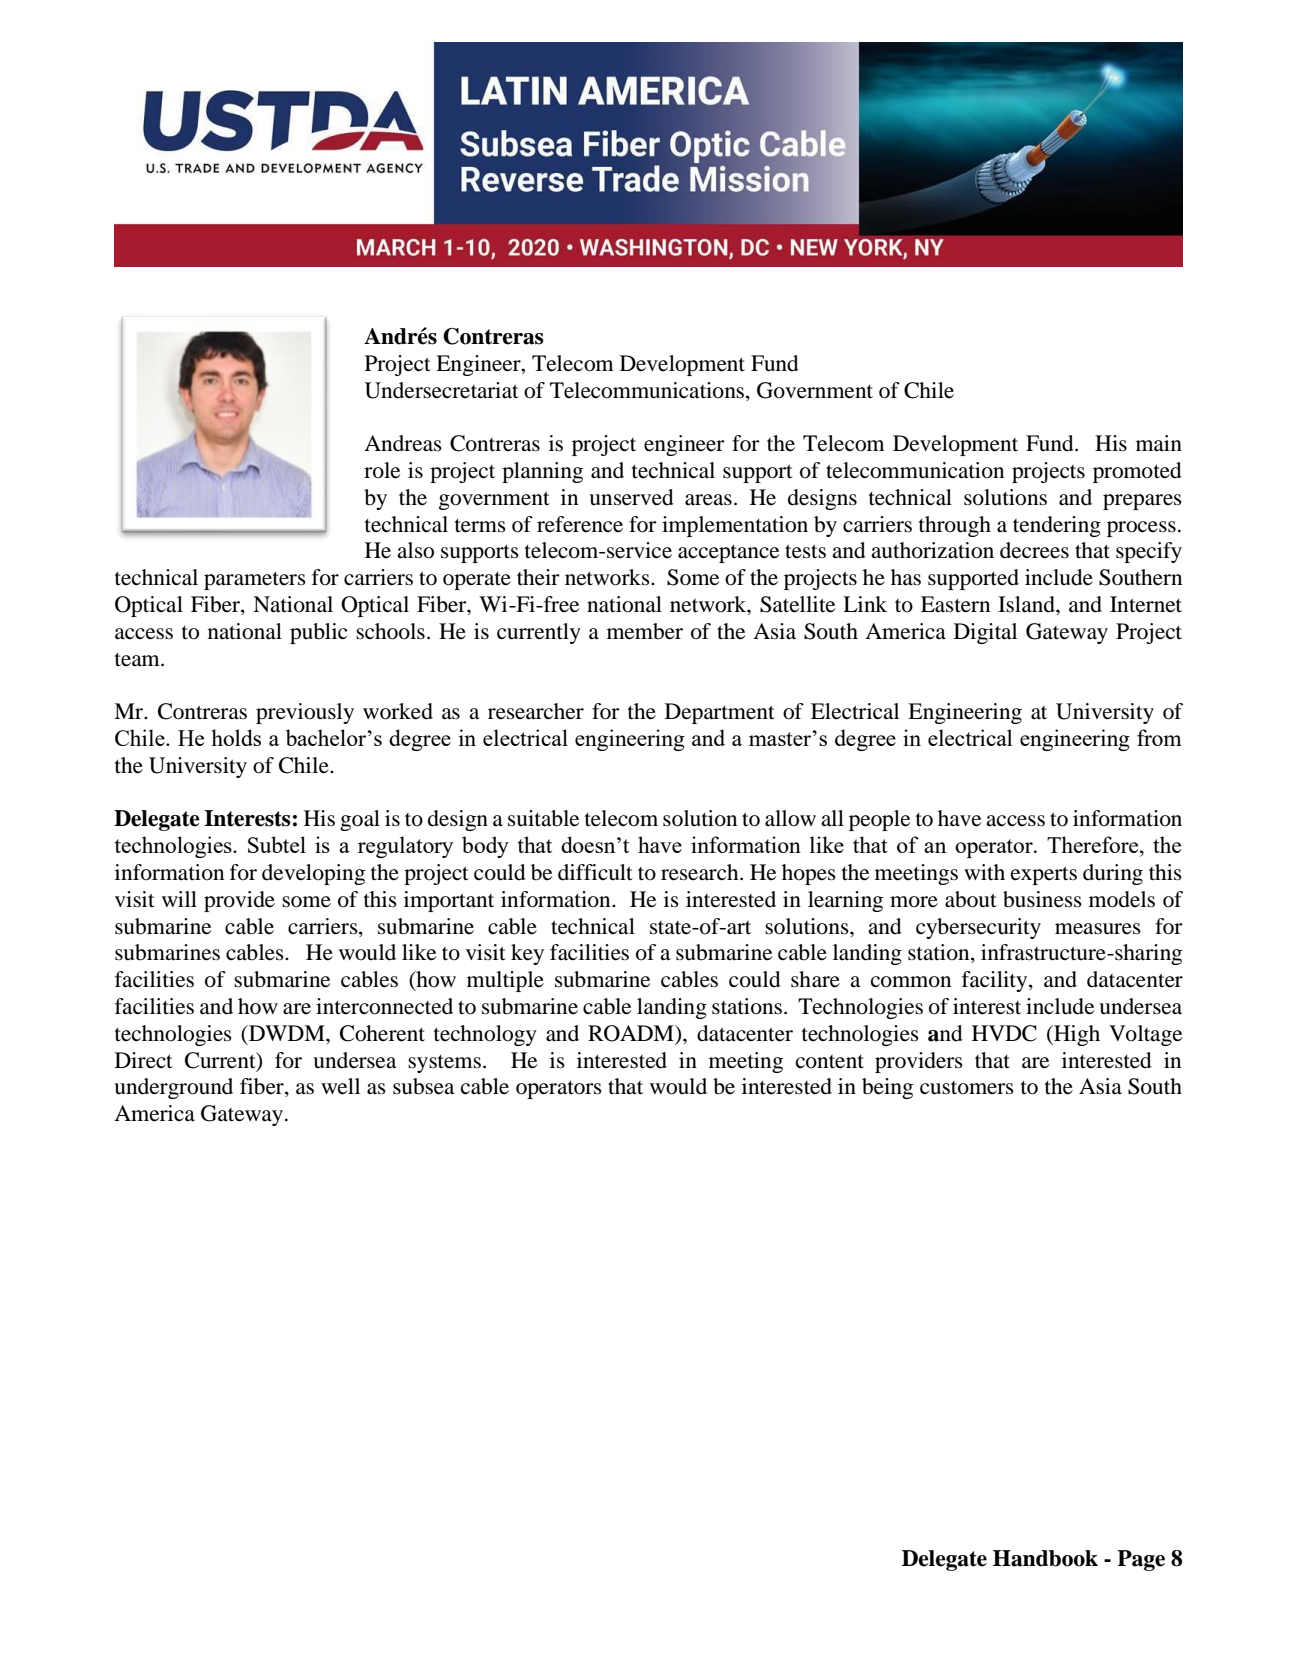 The image size is (1297, 1678). What do you see at coordinates (360, 820) in the image?
I see `goal` at bounding box center [360, 820].
